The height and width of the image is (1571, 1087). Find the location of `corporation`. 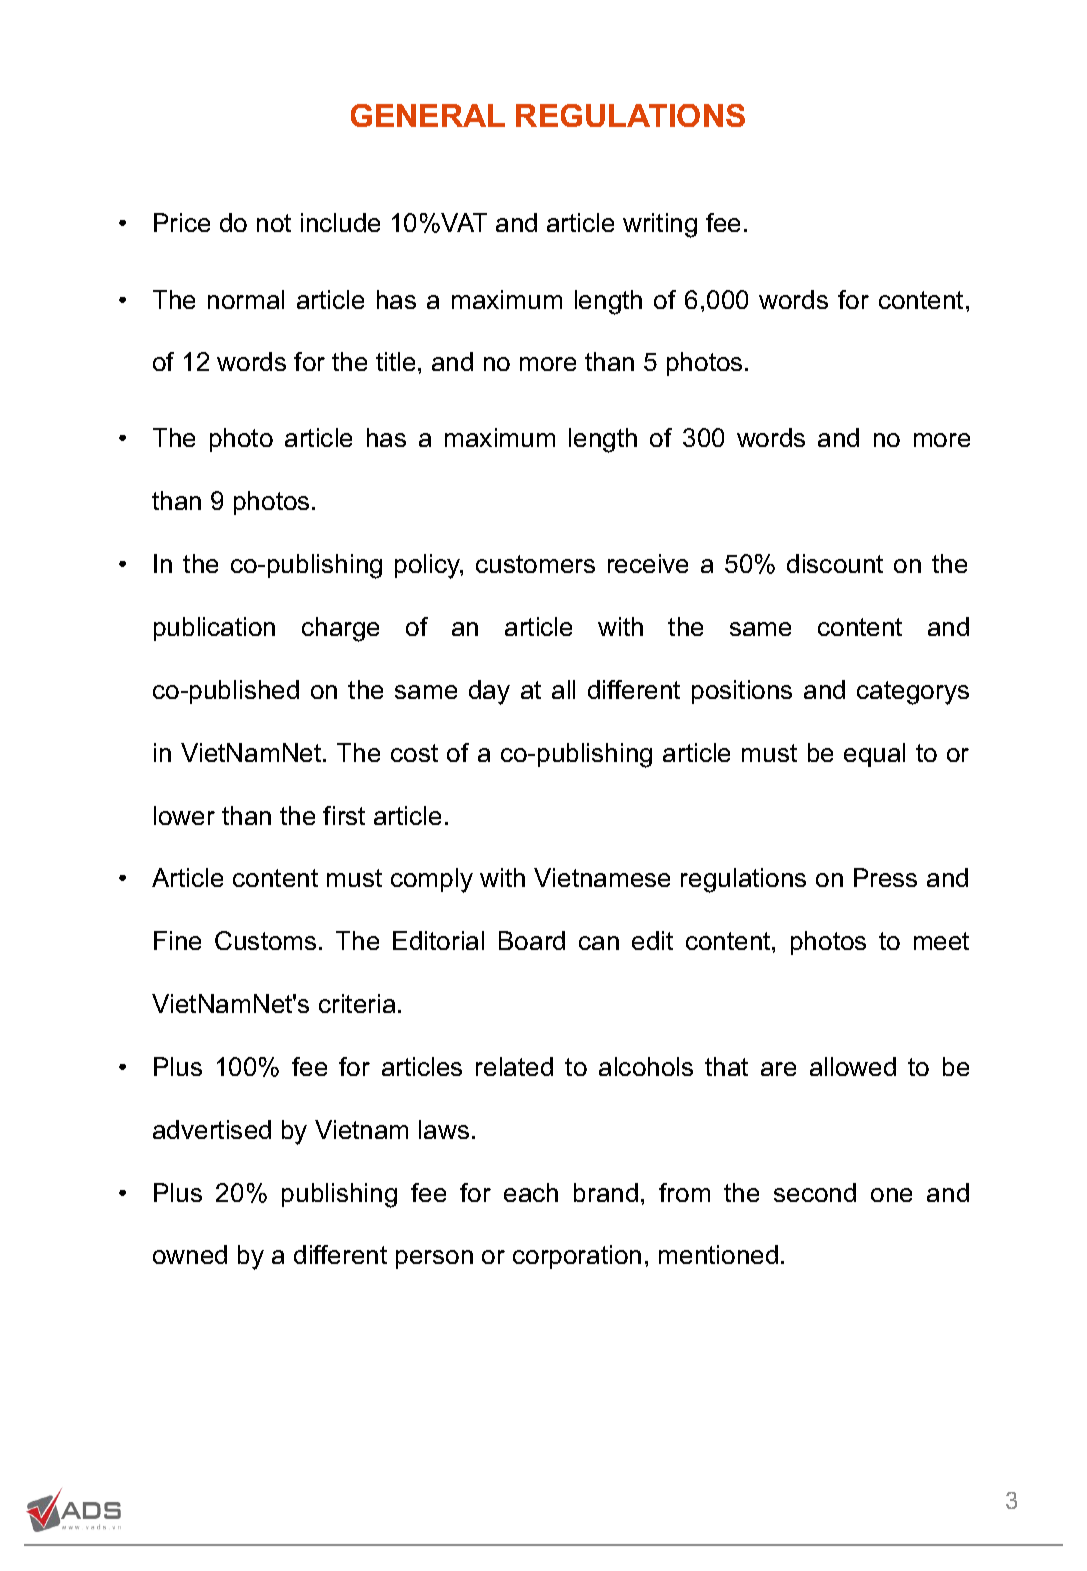

corporation is located at coordinates (577, 1257).
